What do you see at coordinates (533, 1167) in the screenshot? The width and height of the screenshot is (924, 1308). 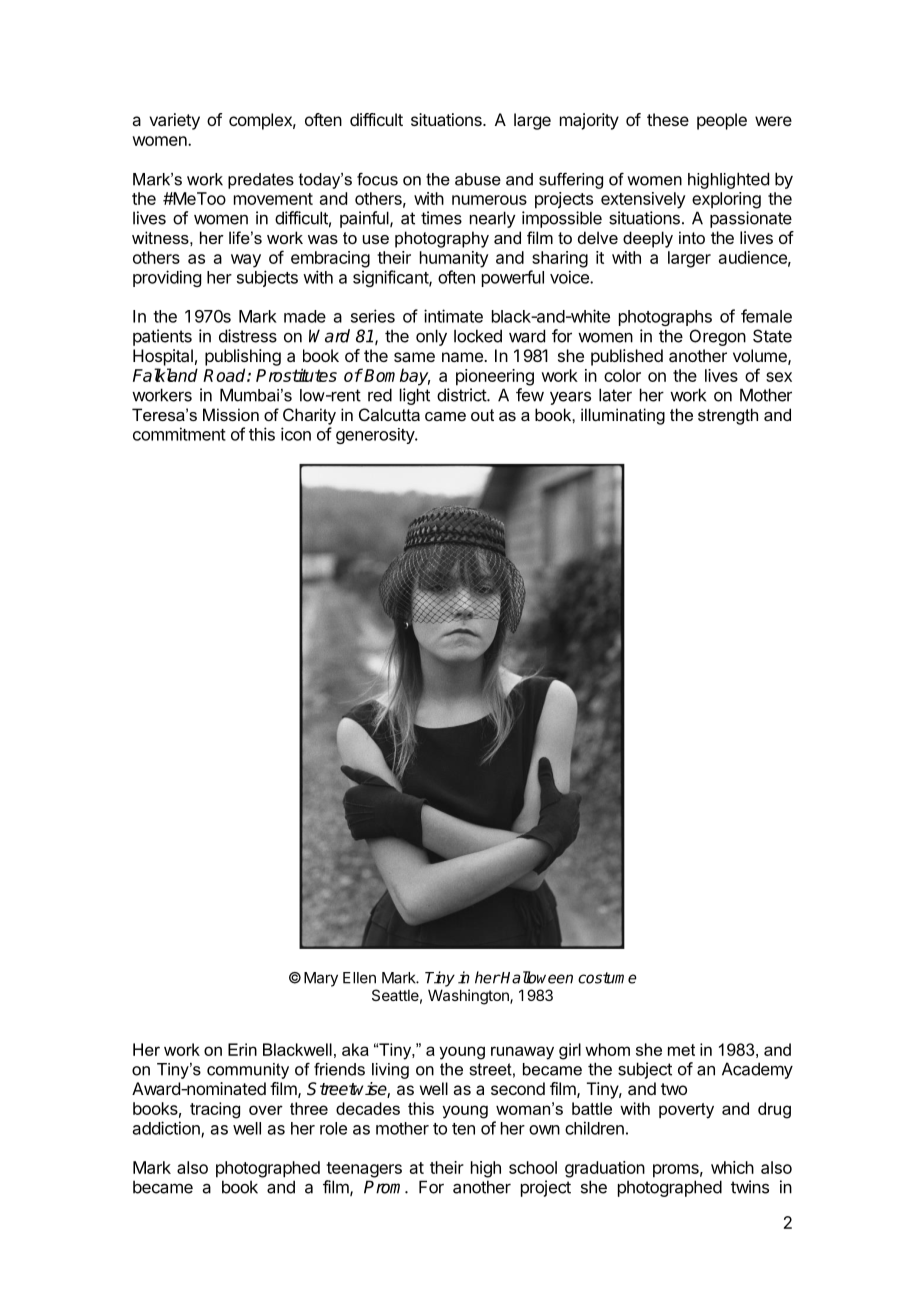 I see `school` at bounding box center [533, 1167].
